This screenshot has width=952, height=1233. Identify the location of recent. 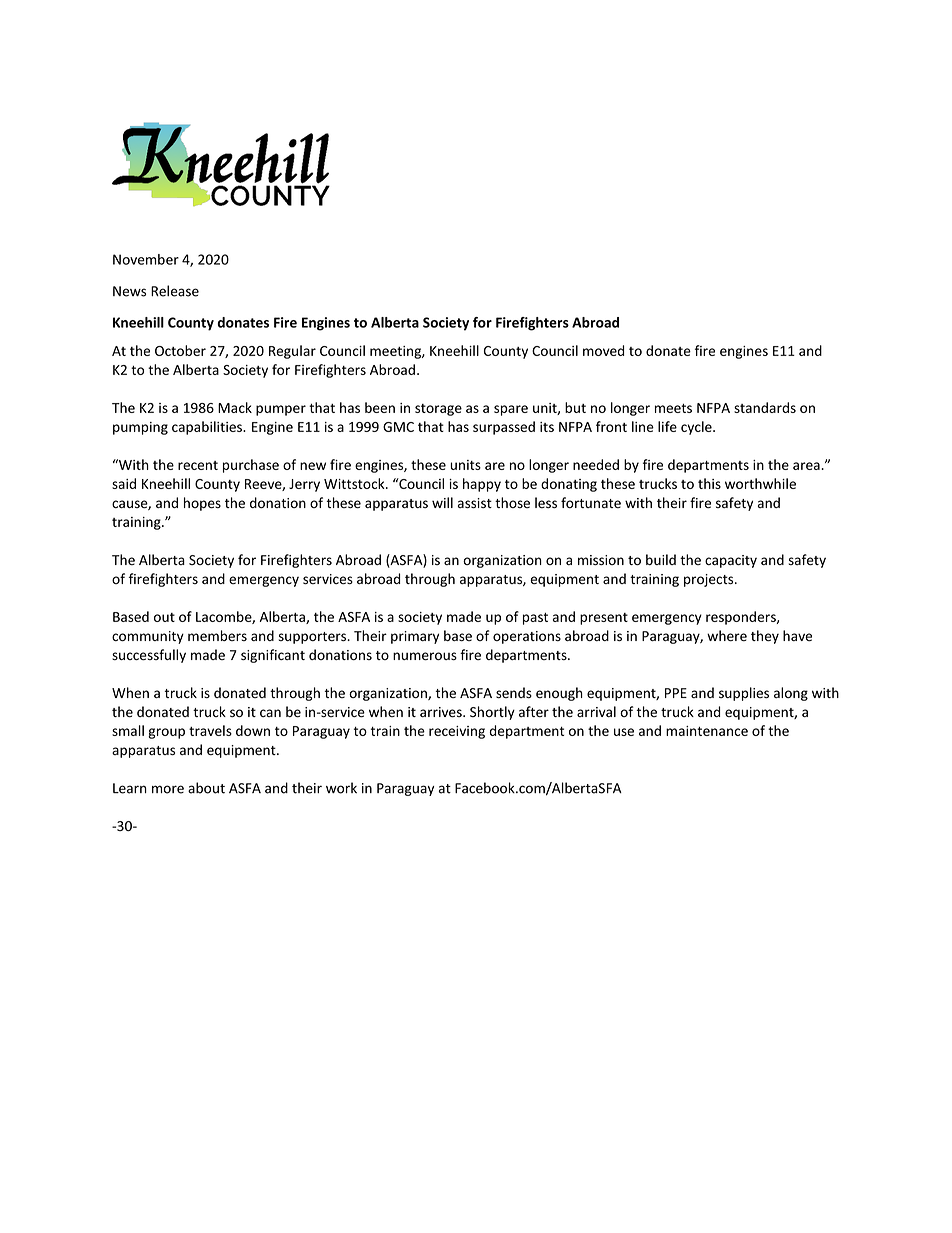
(198, 465).
